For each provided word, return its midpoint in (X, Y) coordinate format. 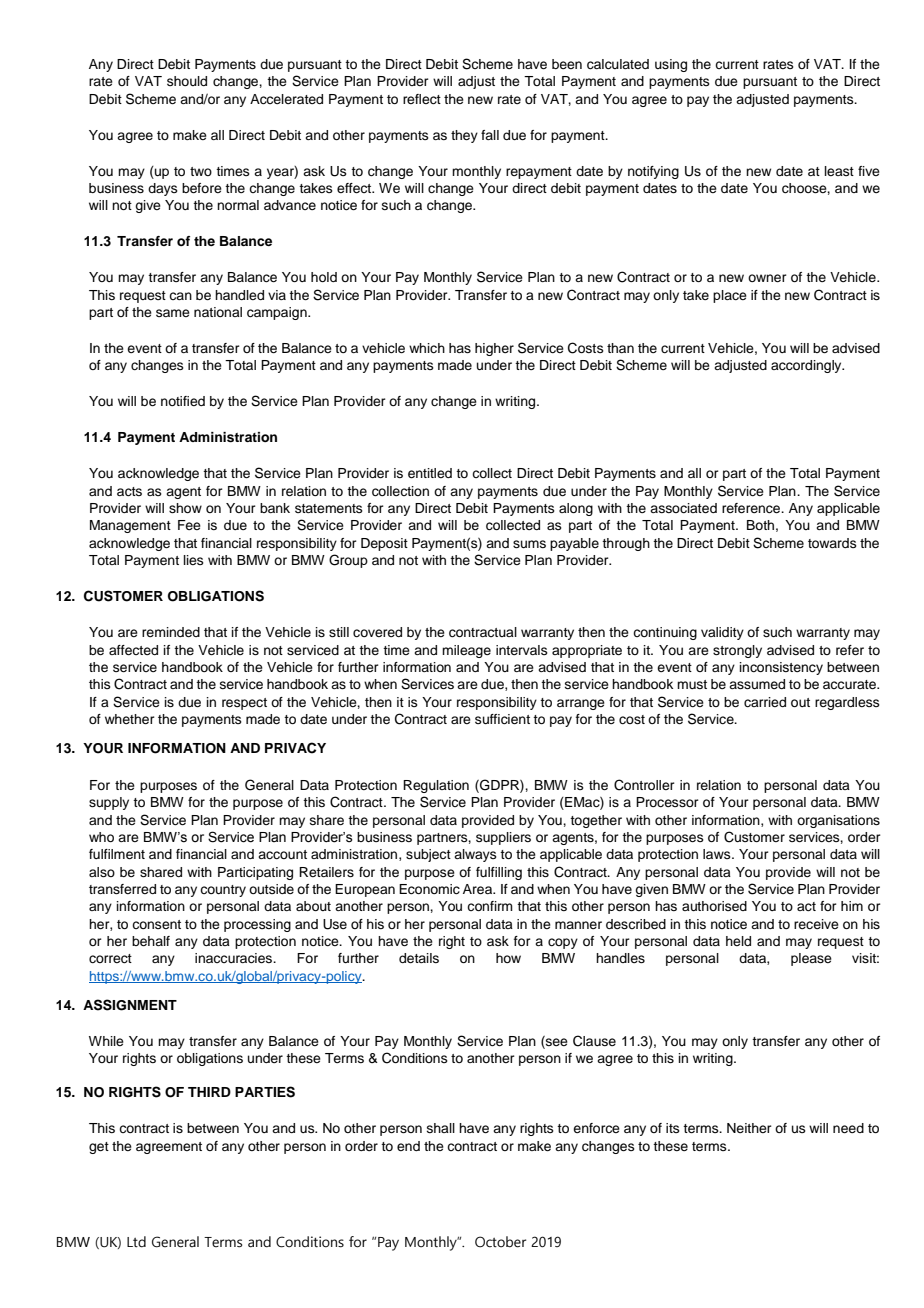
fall (490, 135)
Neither (749, 1128)
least (839, 171)
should (187, 81)
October (500, 1242)
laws (718, 854)
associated (683, 508)
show (185, 508)
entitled (430, 473)
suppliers (503, 838)
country (223, 891)
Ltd (136, 1242)
